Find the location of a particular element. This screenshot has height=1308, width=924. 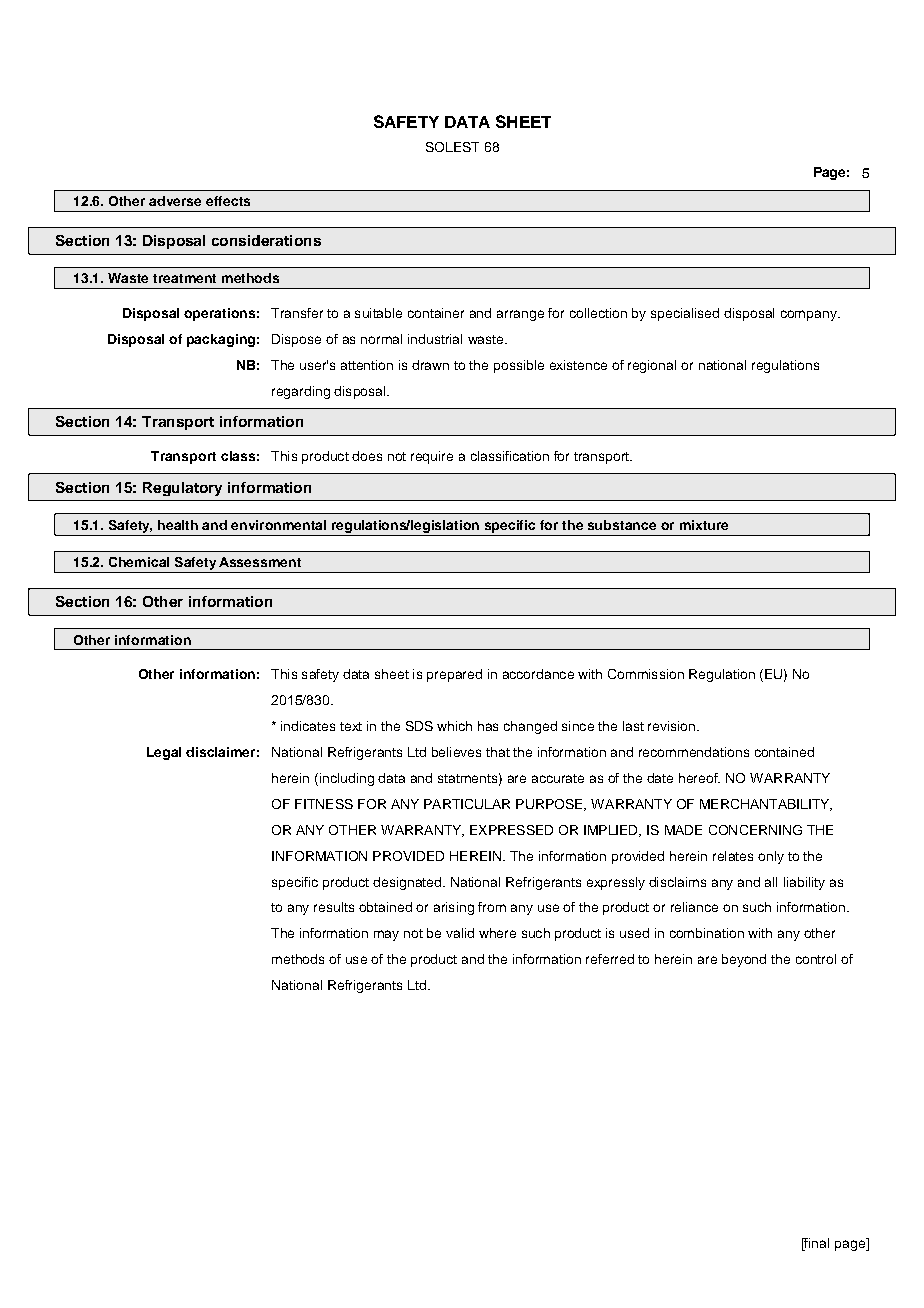

regarding is located at coordinates (301, 392).
